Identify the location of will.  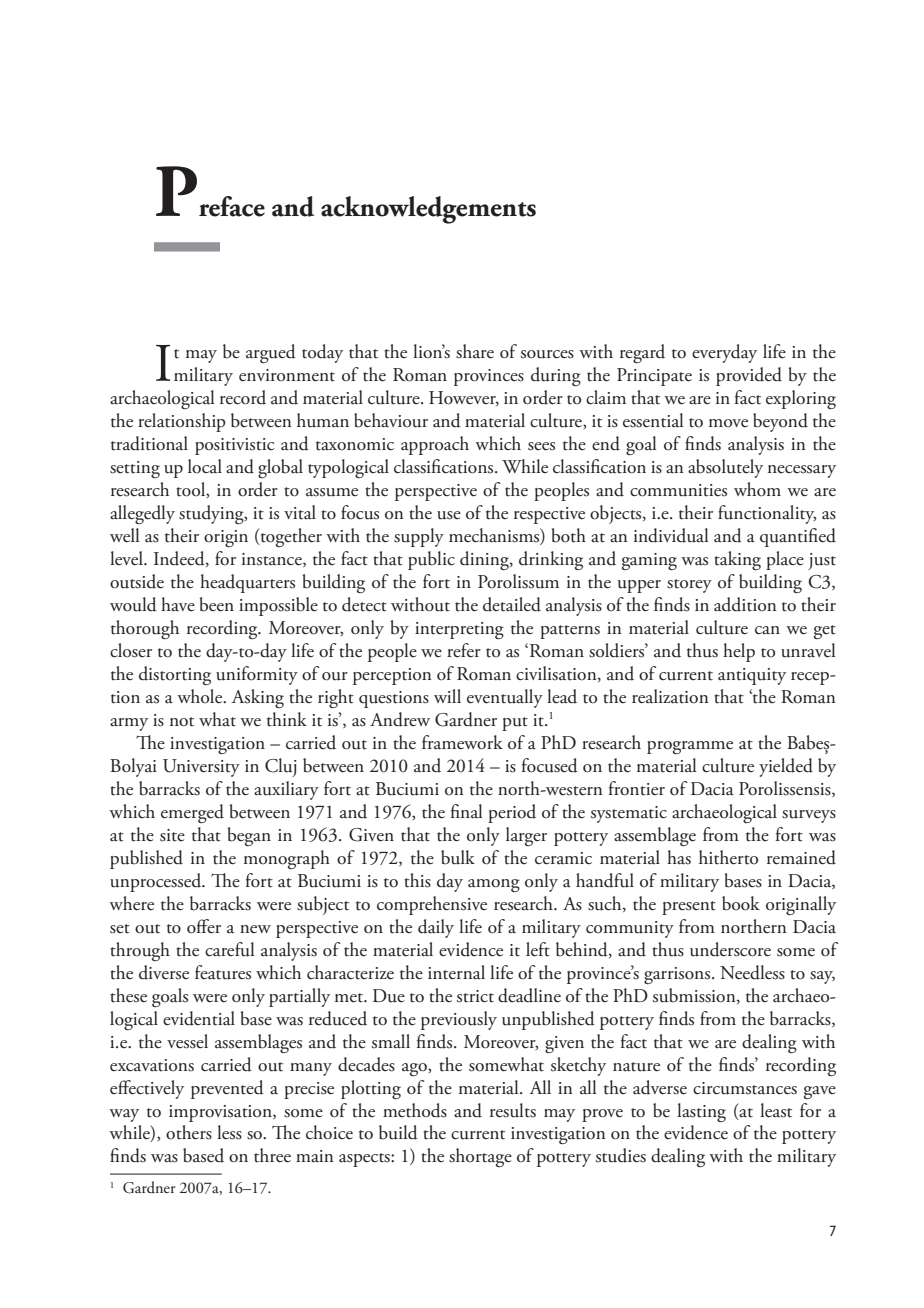
(447, 696).
